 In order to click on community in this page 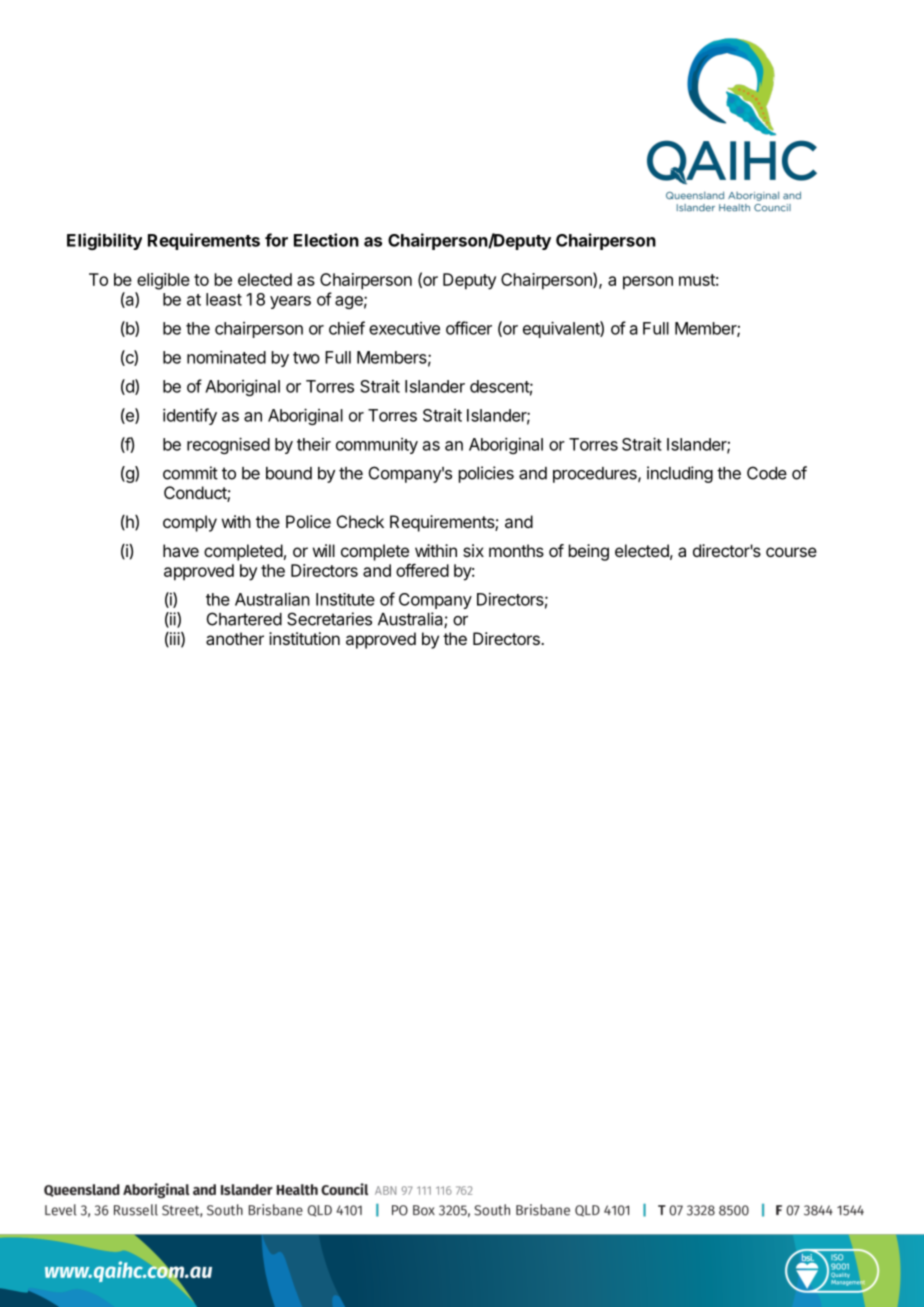, I will do `click(377, 446)`.
